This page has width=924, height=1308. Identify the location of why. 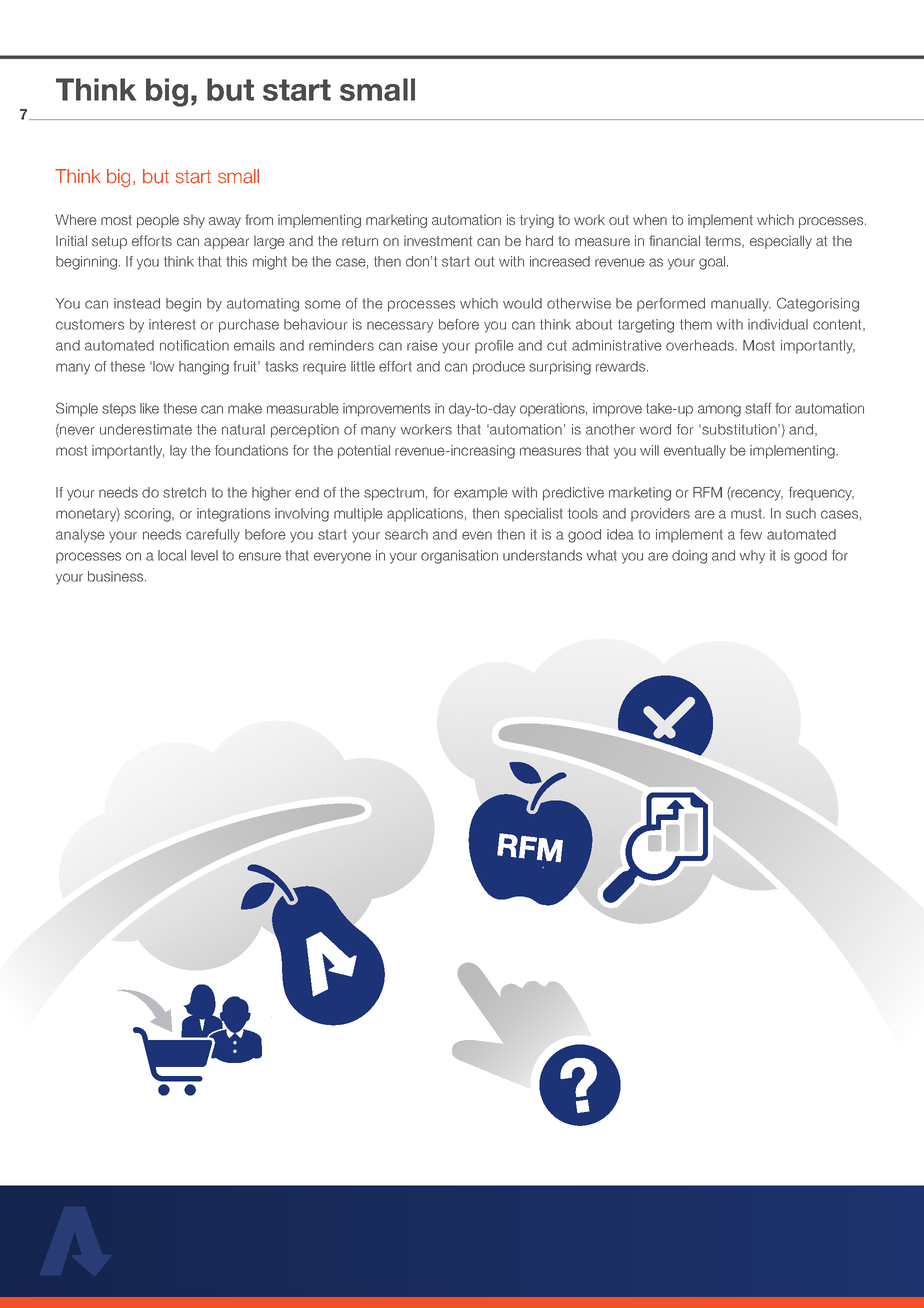
(752, 557).
